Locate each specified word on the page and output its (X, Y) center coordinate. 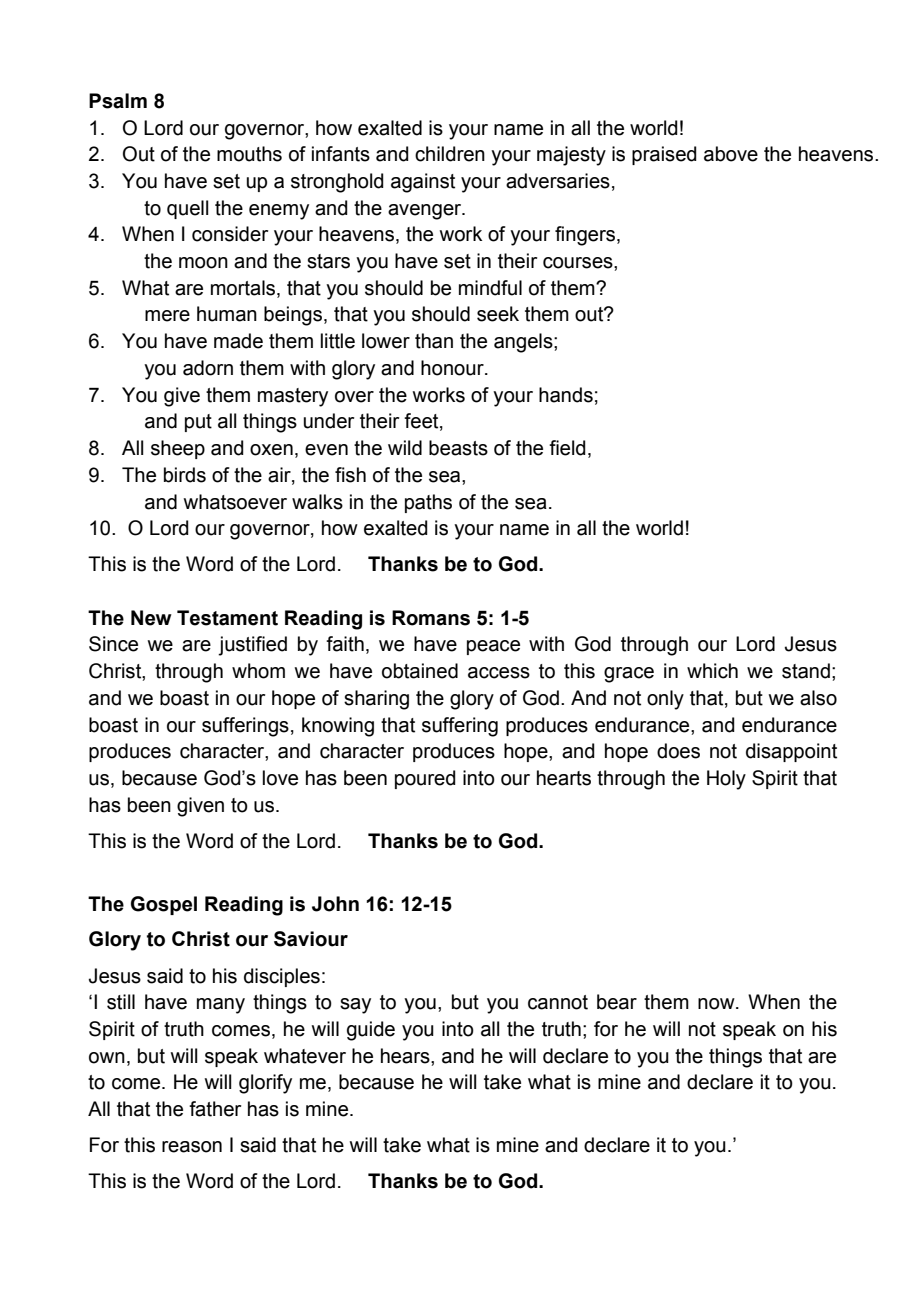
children (450, 154)
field (567, 448)
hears (406, 1056)
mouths (249, 154)
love (280, 778)
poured (425, 779)
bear (617, 1002)
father (215, 1109)
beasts (458, 448)
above (731, 154)
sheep (178, 449)
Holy (726, 780)
